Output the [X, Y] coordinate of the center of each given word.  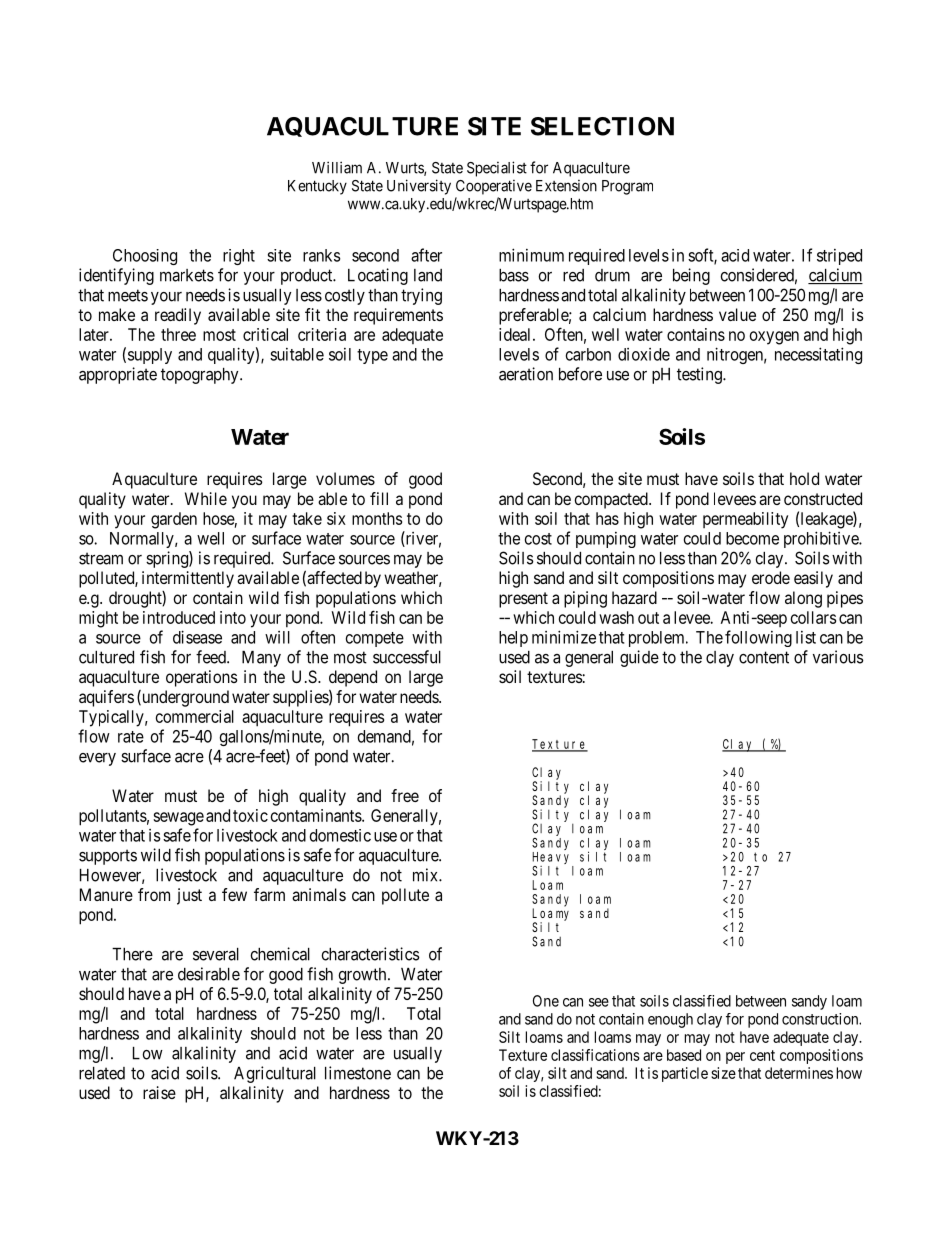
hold [804, 478]
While [206, 498]
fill [379, 498]
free [405, 795]
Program [627, 187]
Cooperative [494, 187]
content [764, 657]
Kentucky [317, 187]
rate [131, 737]
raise [159, 1092]
